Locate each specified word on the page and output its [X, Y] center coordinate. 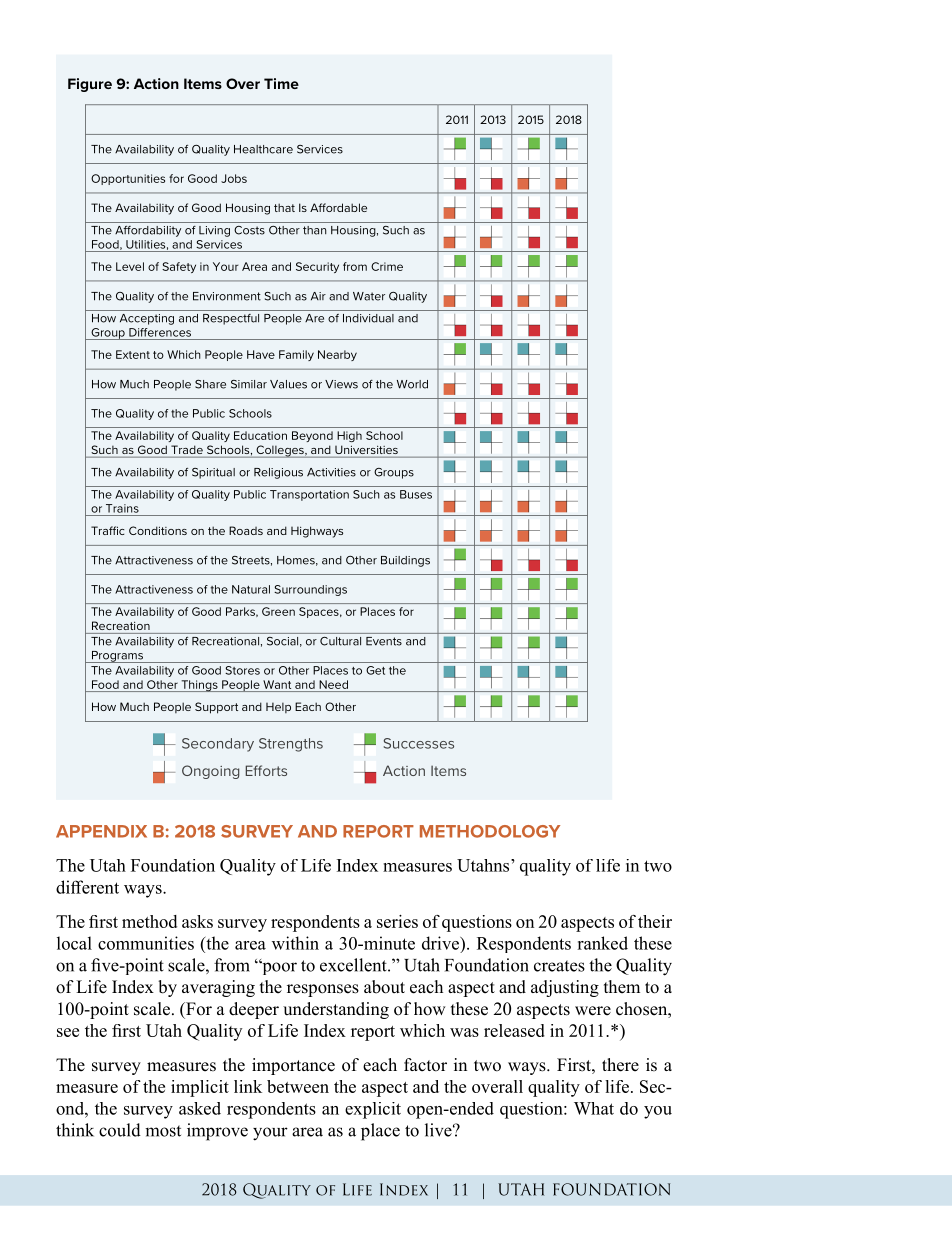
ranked [602, 943]
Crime [387, 266]
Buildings [405, 561]
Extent [133, 354]
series [397, 921]
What [594, 1108]
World [412, 384]
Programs [117, 657]
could [120, 1130]
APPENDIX [101, 831]
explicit [373, 1110]
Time [281, 83]
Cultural [340, 641]
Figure [90, 85]
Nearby [337, 355]
